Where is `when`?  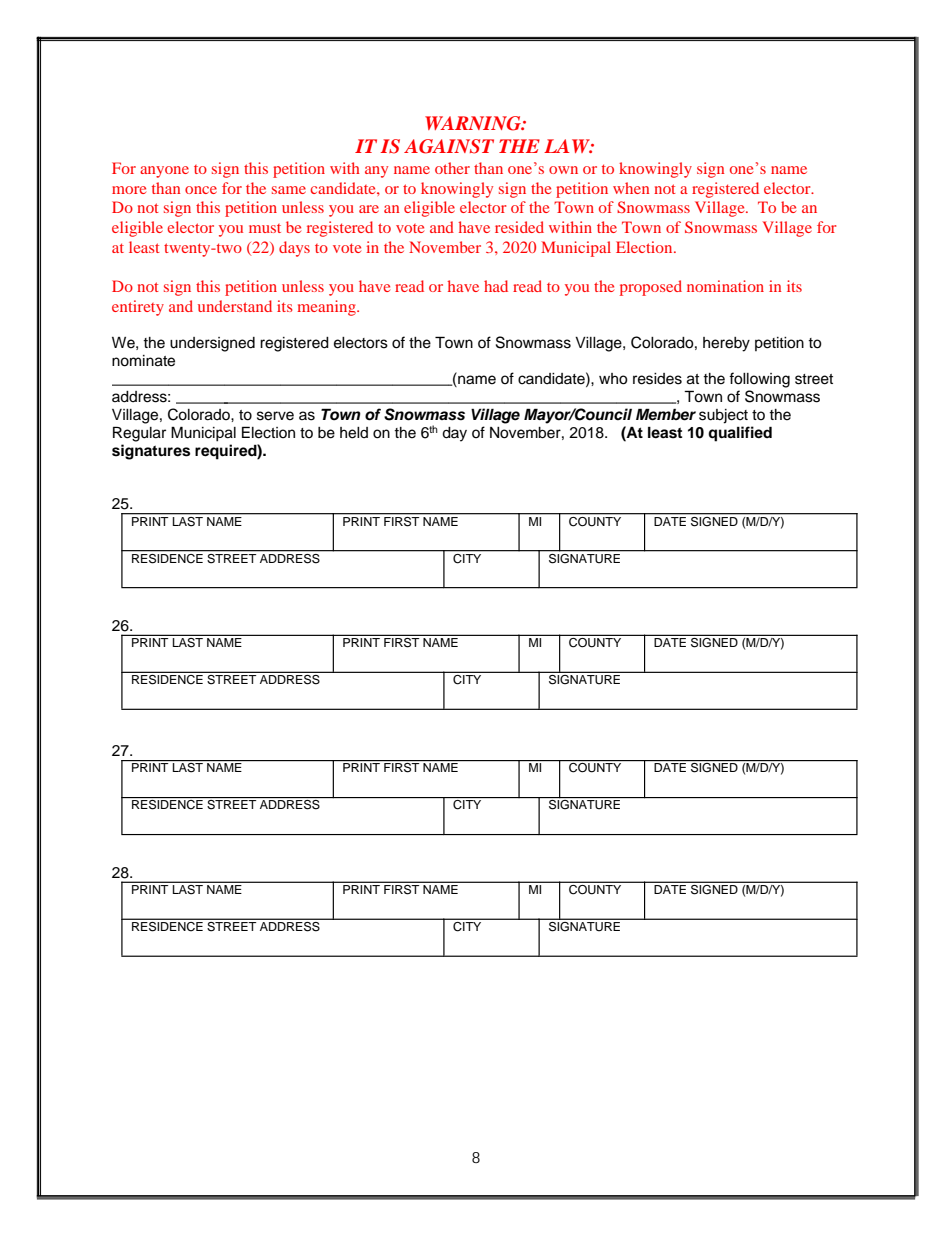 when is located at coordinates (631, 188).
